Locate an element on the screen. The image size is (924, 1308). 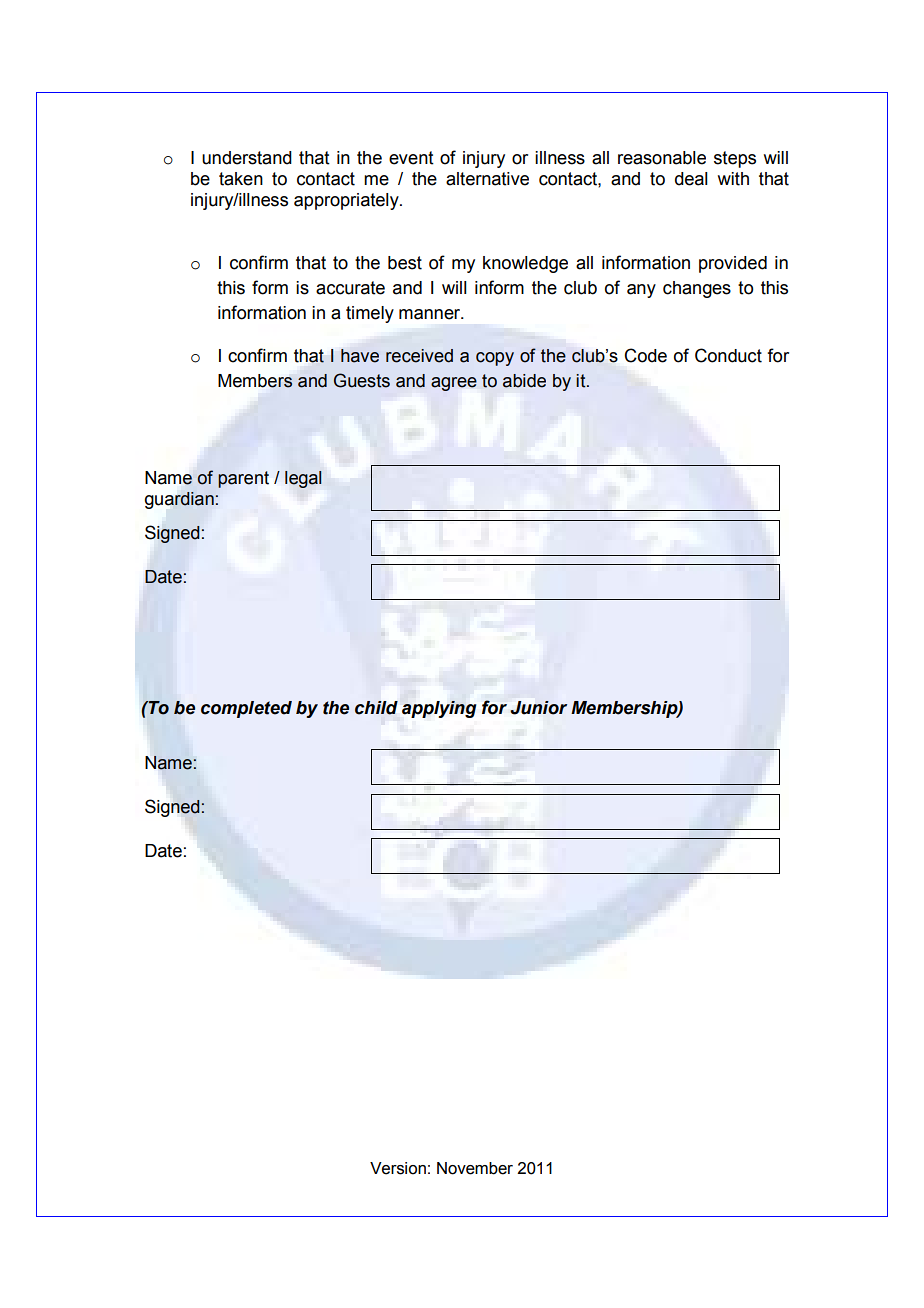
Version is located at coordinates (398, 1168).
